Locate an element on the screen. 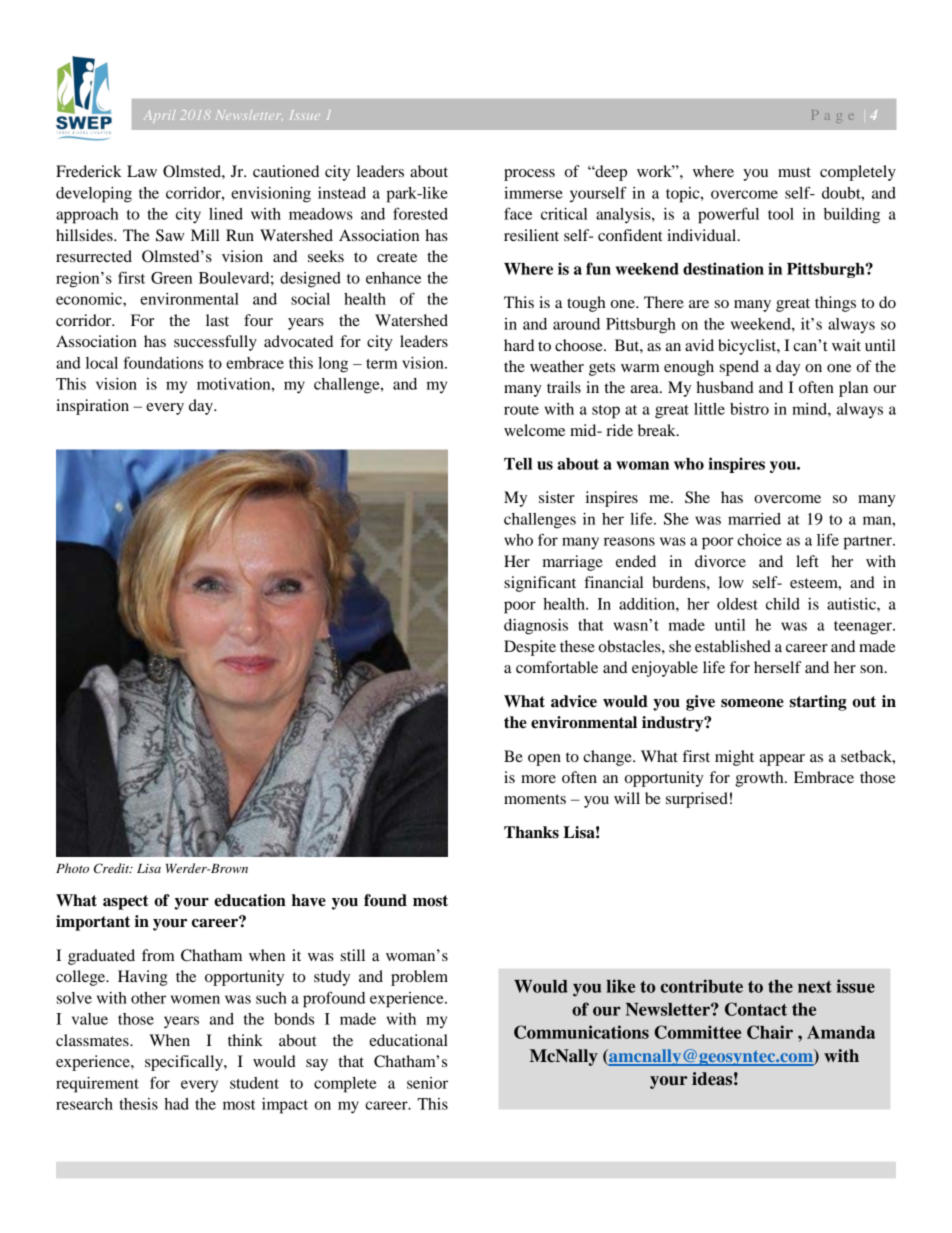 The width and height of the screenshot is (952, 1233). process is located at coordinates (529, 175).
